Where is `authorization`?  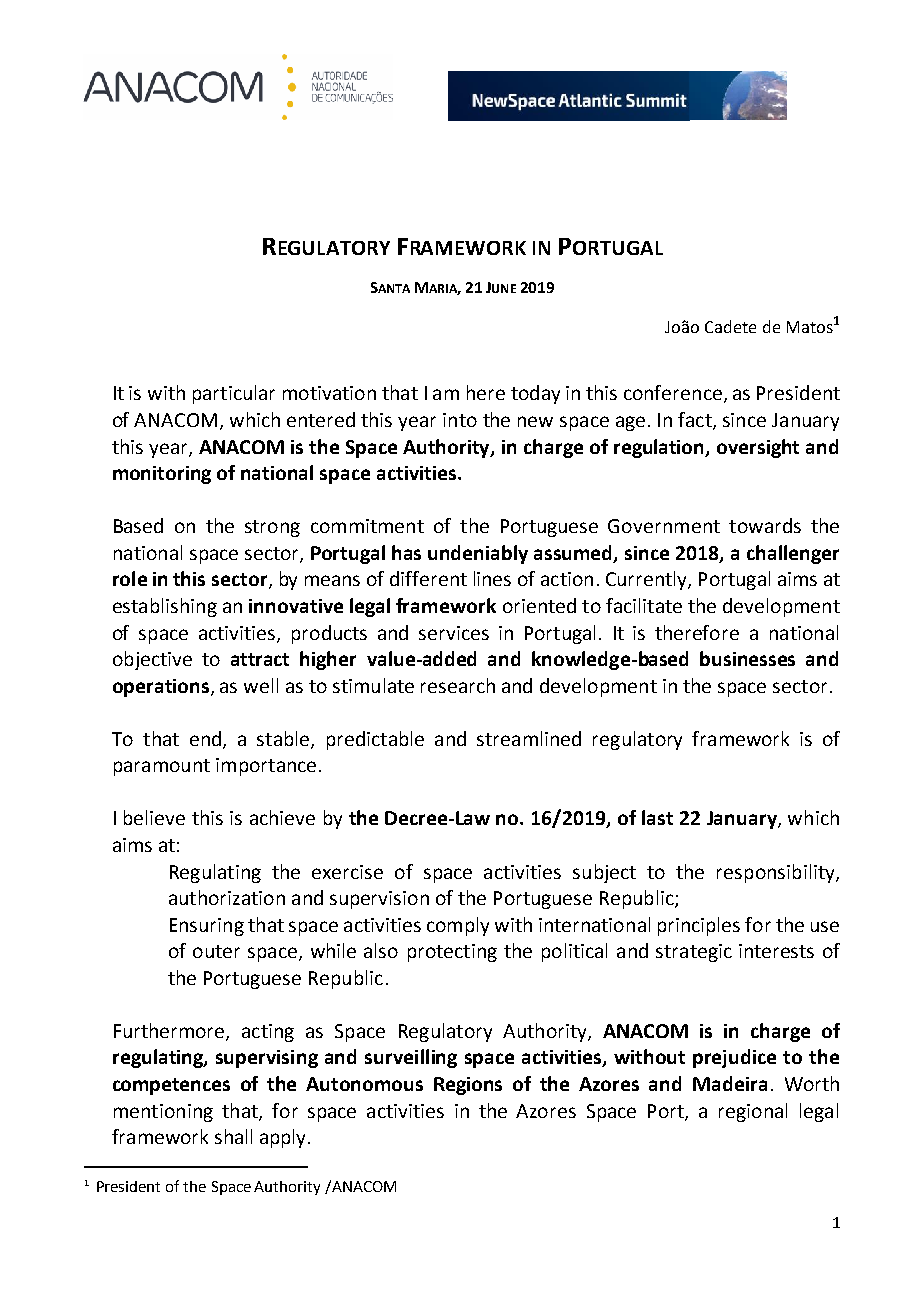 authorization is located at coordinates (227, 897).
